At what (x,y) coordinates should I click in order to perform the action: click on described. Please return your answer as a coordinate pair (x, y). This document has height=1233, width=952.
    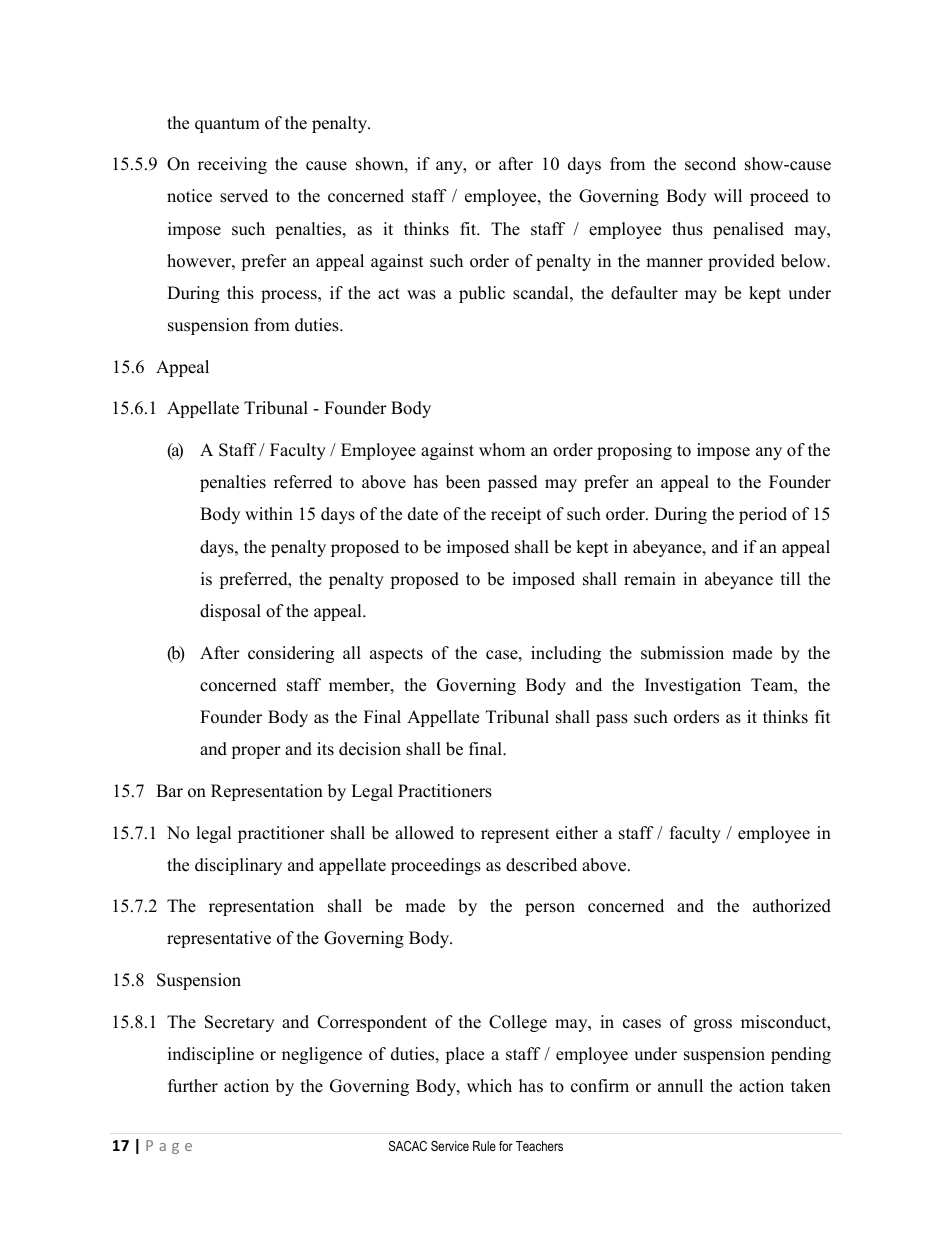
    Looking at the image, I should click on (541, 865).
